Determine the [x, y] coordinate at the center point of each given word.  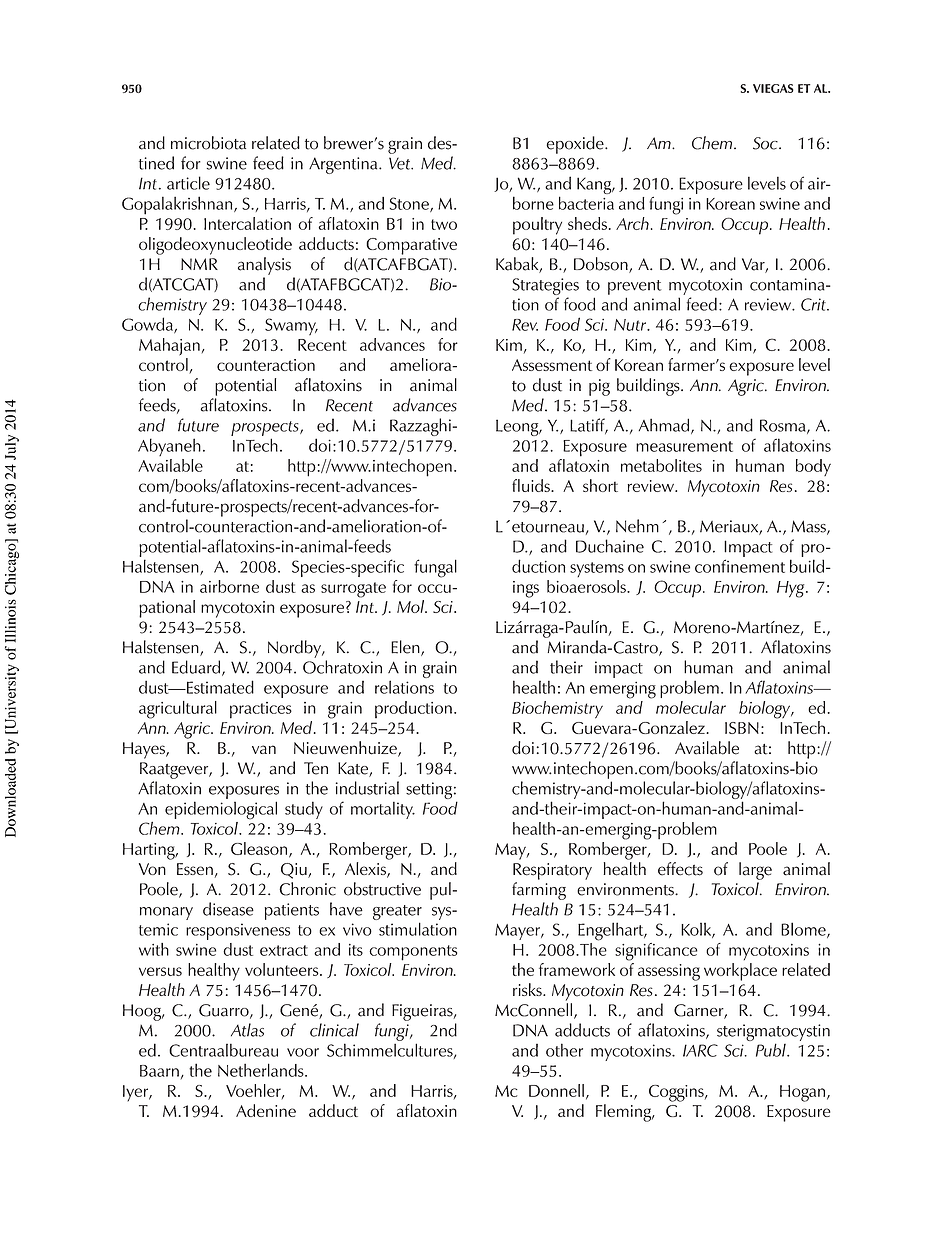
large [755, 871]
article [188, 183]
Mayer [518, 932]
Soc [766, 143]
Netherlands [262, 1070]
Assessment [552, 365]
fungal [435, 568]
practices [261, 710]
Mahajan [169, 347]
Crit [814, 304]
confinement [740, 566]
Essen [195, 869]
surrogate [353, 590]
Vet [400, 163]
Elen [406, 648]
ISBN [742, 728]
